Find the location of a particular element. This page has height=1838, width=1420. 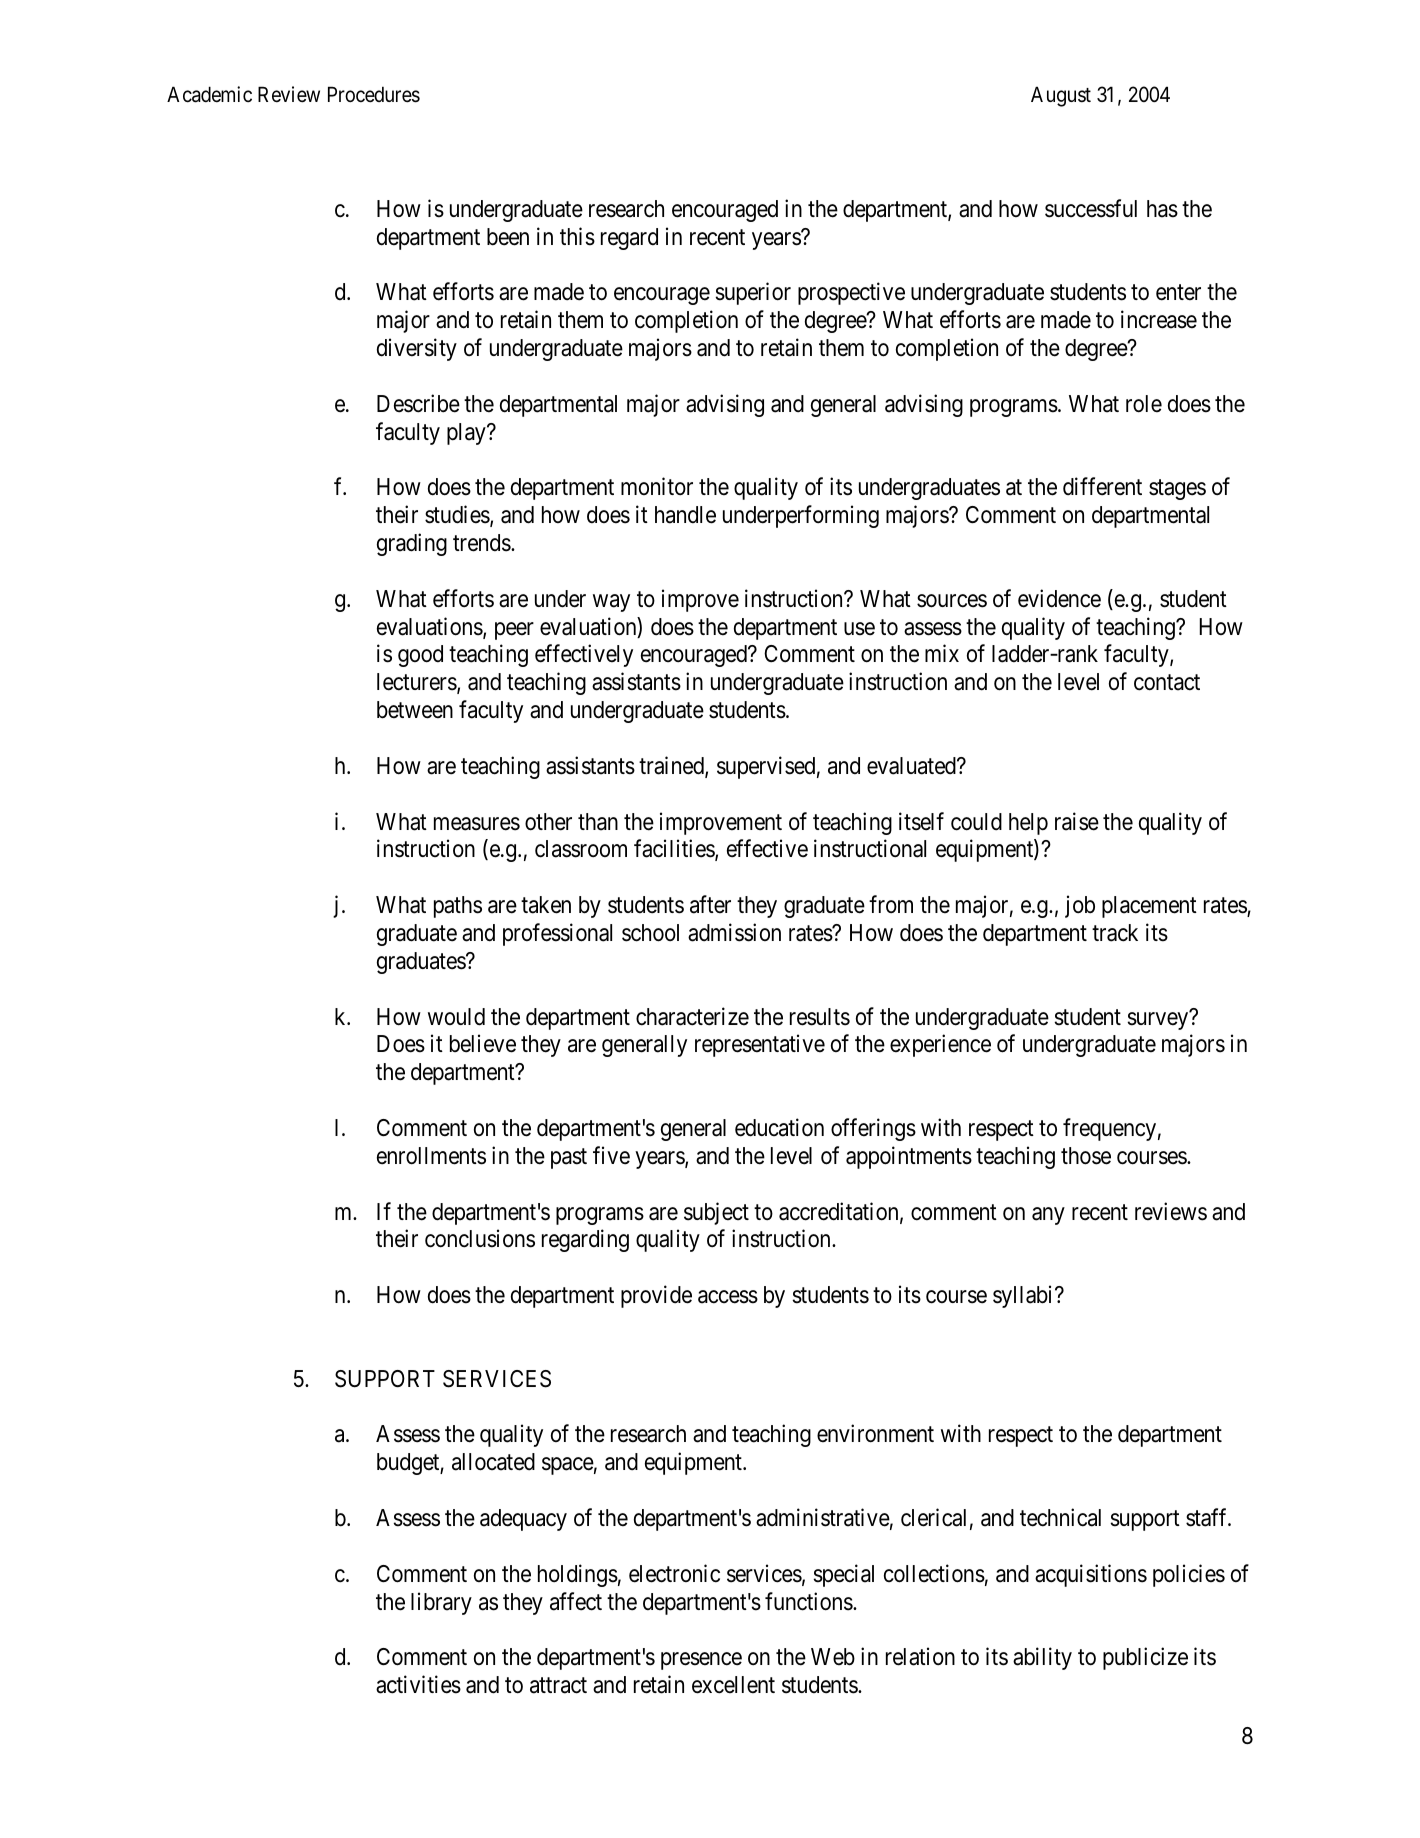

this is located at coordinates (577, 236).
